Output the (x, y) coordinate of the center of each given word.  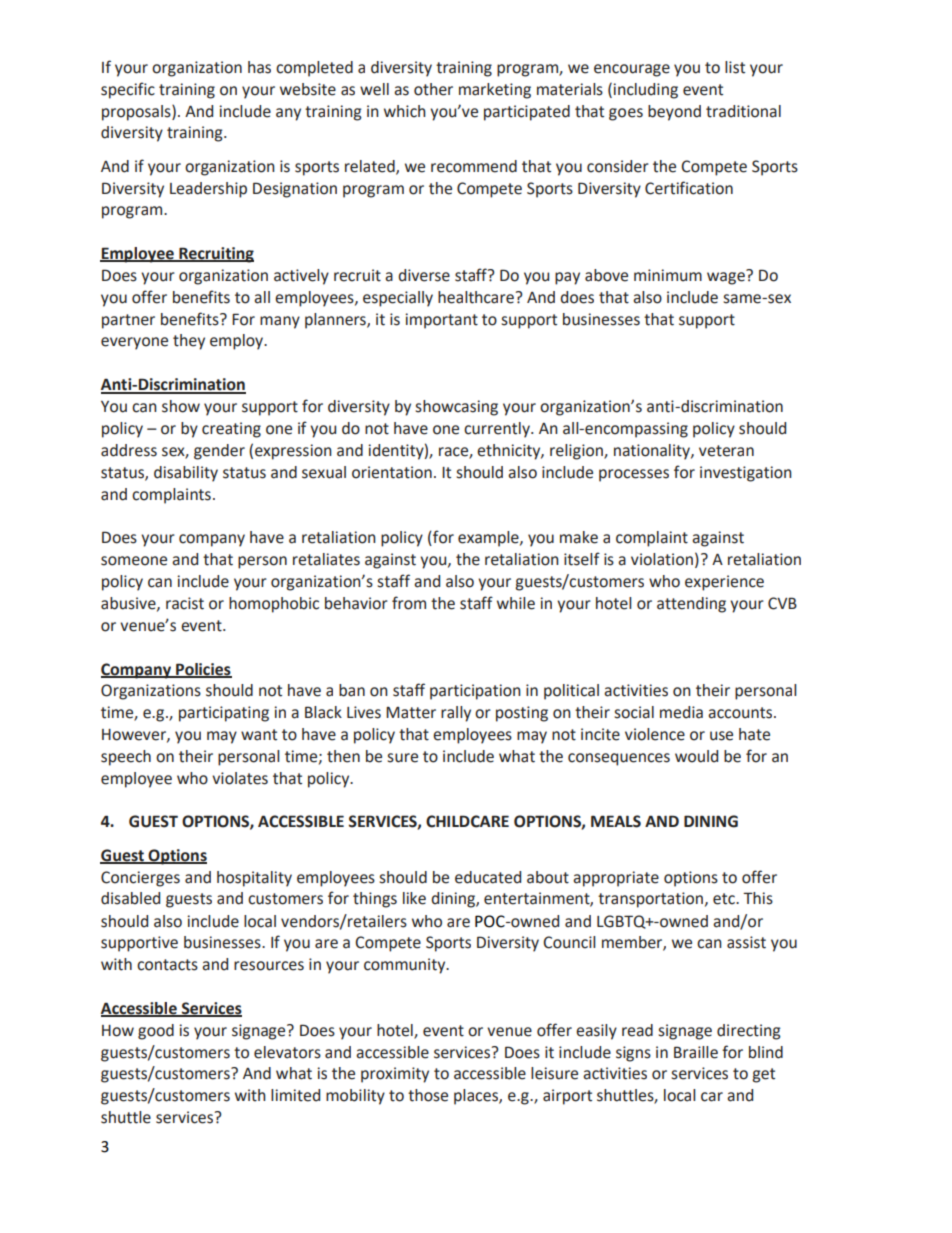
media (681, 712)
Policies (203, 670)
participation (475, 692)
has (259, 67)
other (433, 89)
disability (186, 474)
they (189, 342)
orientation (392, 472)
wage (727, 277)
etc (725, 899)
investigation (746, 474)
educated (488, 877)
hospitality (254, 879)
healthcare (476, 297)
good (156, 1032)
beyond (674, 113)
